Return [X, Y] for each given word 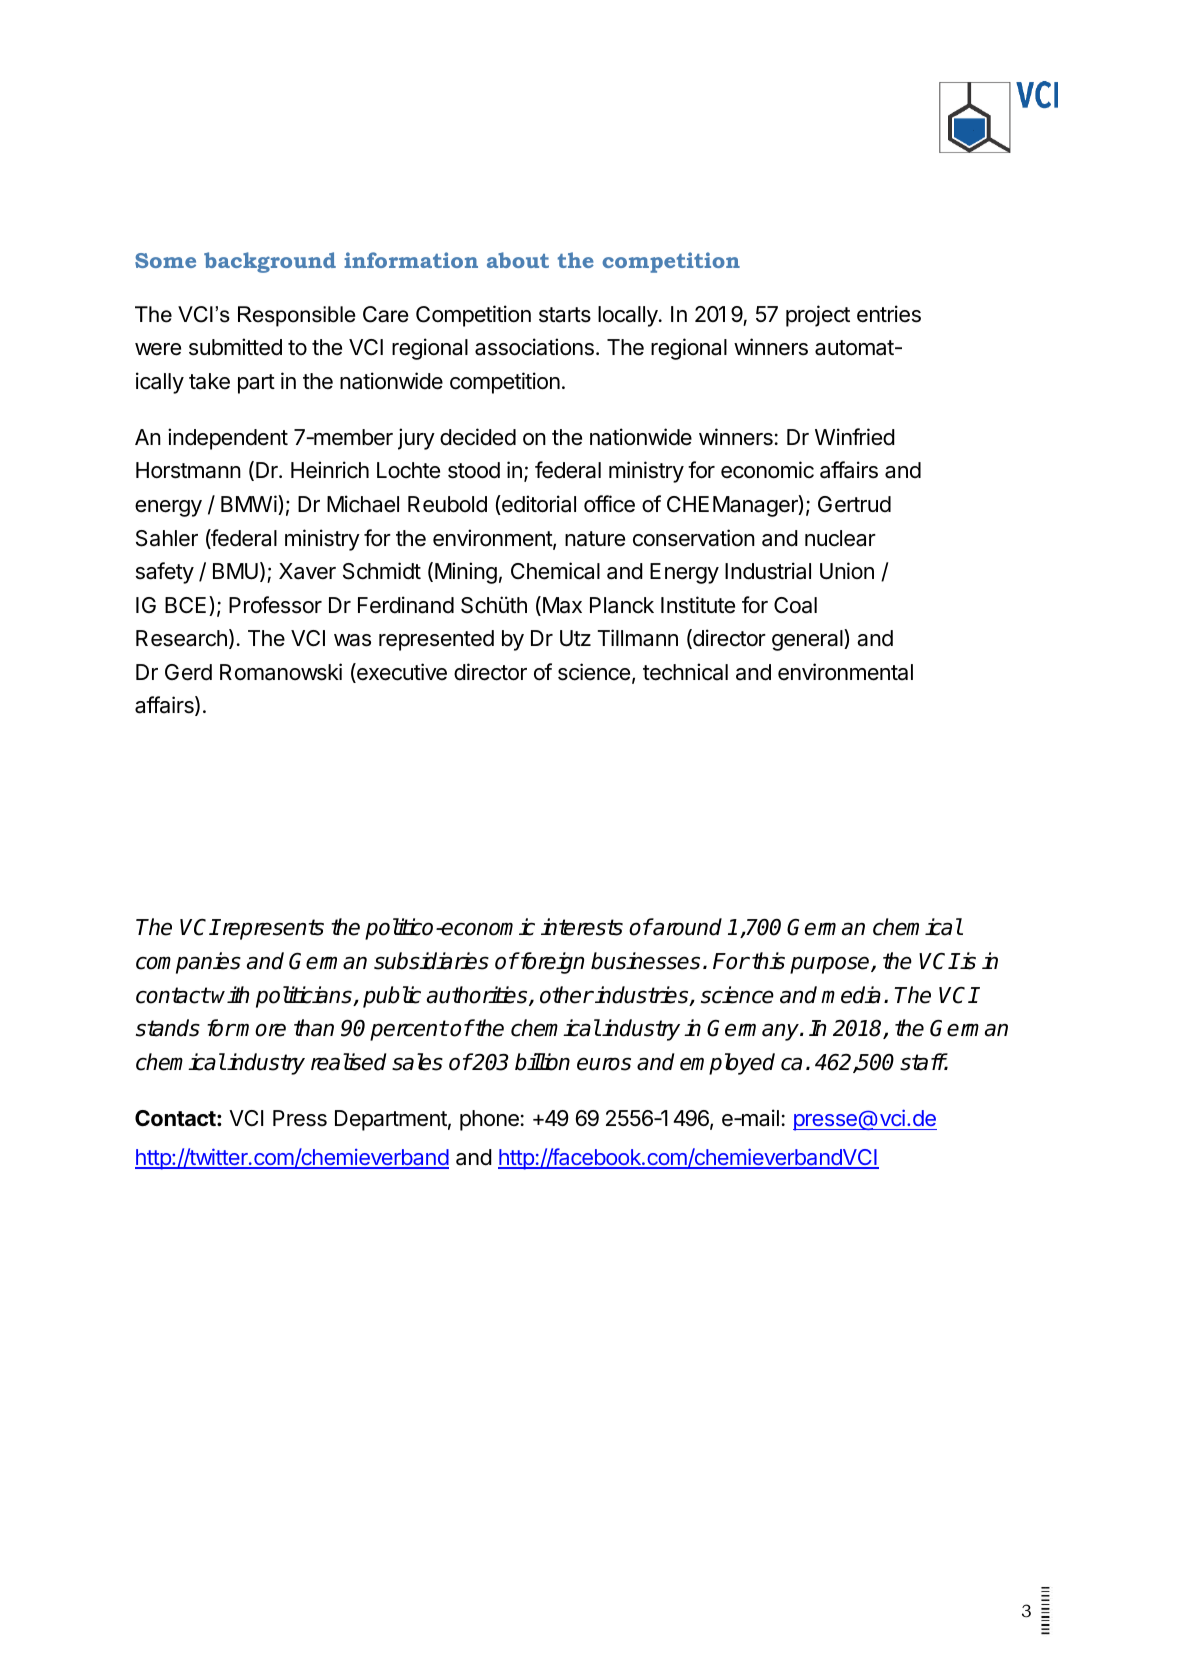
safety [165, 573]
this [768, 961]
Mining [466, 573]
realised [348, 1062]
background [270, 262]
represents [272, 929]
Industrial [768, 571]
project [818, 316]
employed [727, 1064]
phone [489, 1120]
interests [582, 927]
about [518, 260]
